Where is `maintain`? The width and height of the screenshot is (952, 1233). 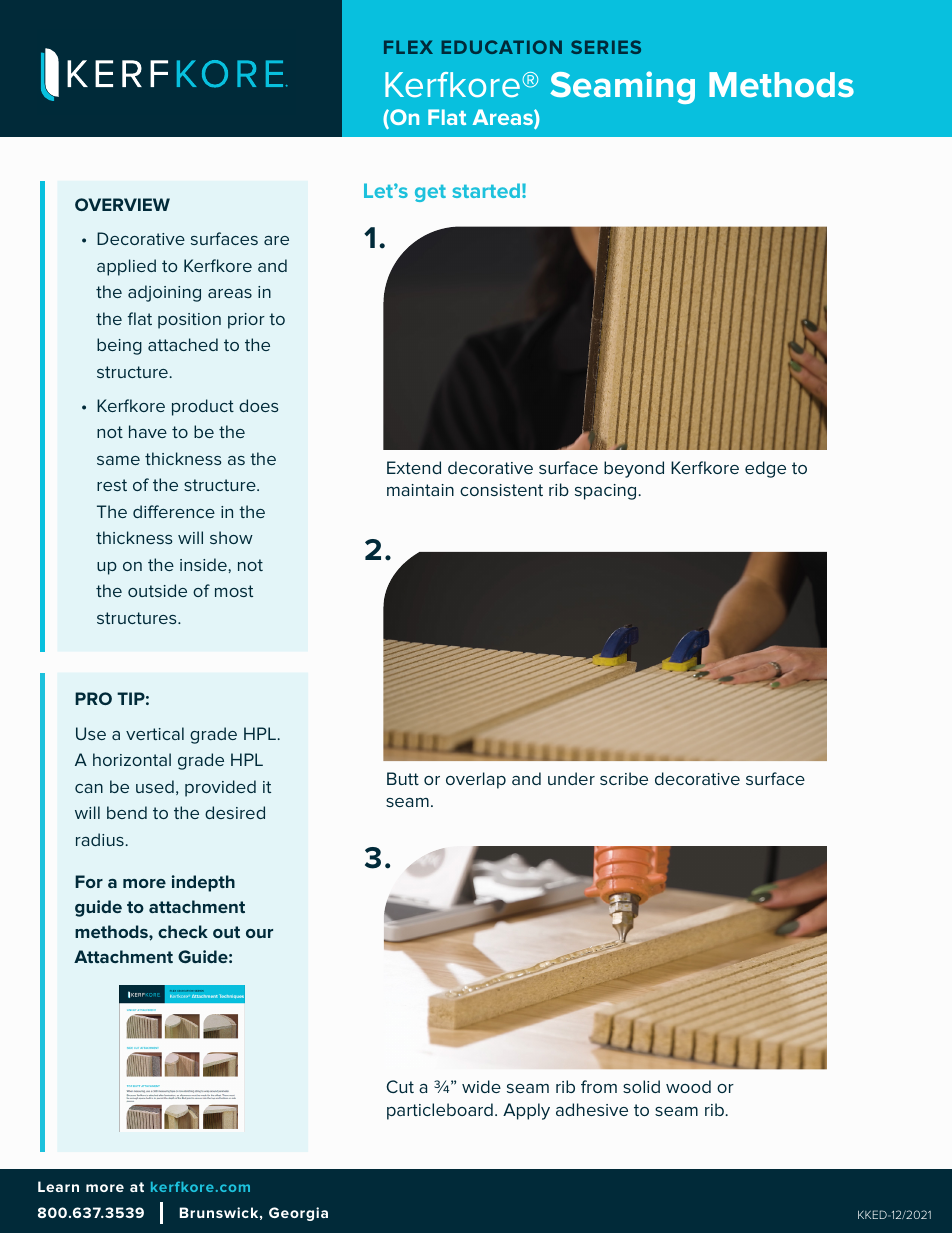
maintain is located at coordinates (420, 490).
